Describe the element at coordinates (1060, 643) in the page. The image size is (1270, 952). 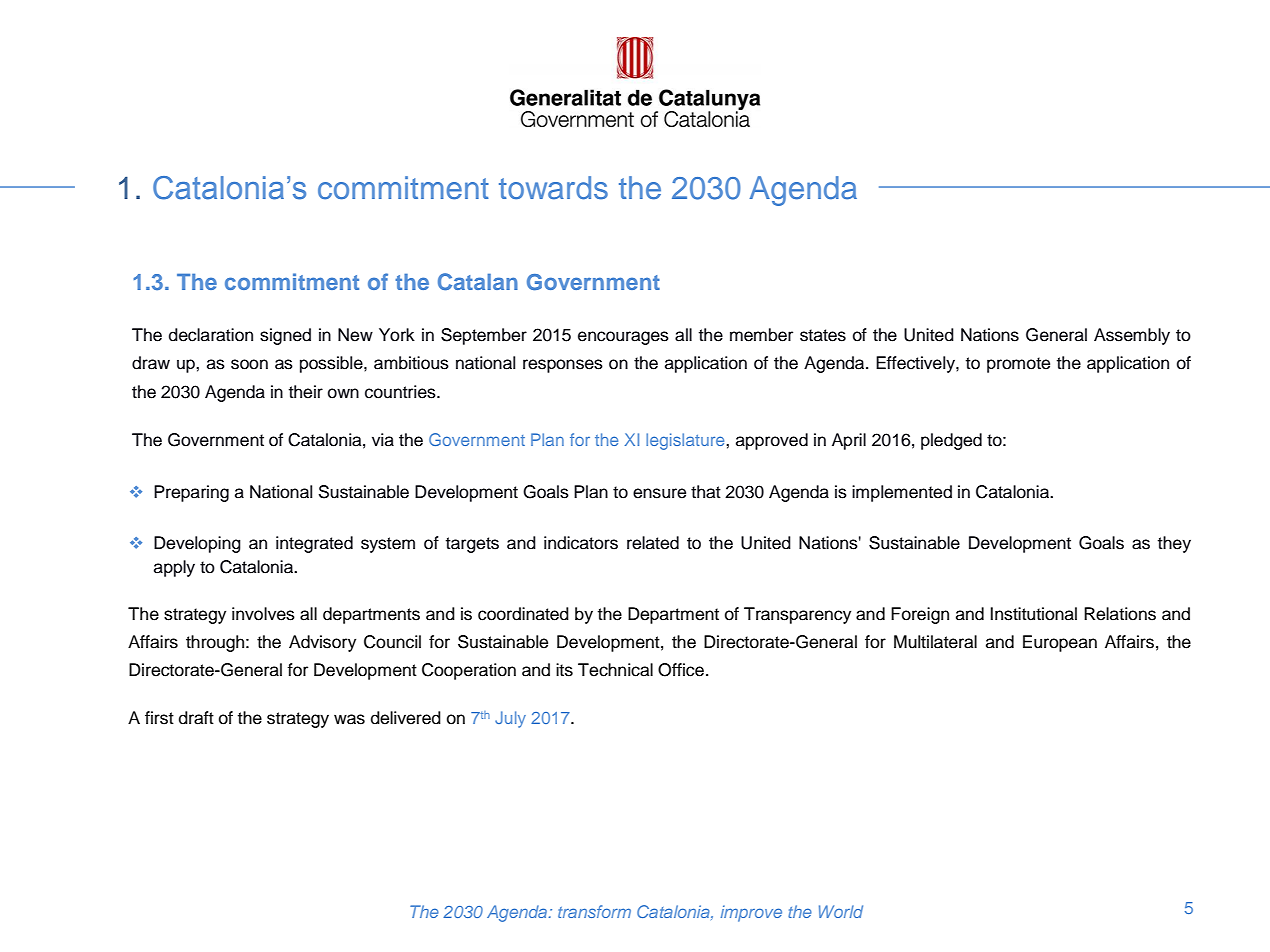
I see `European` at that location.
